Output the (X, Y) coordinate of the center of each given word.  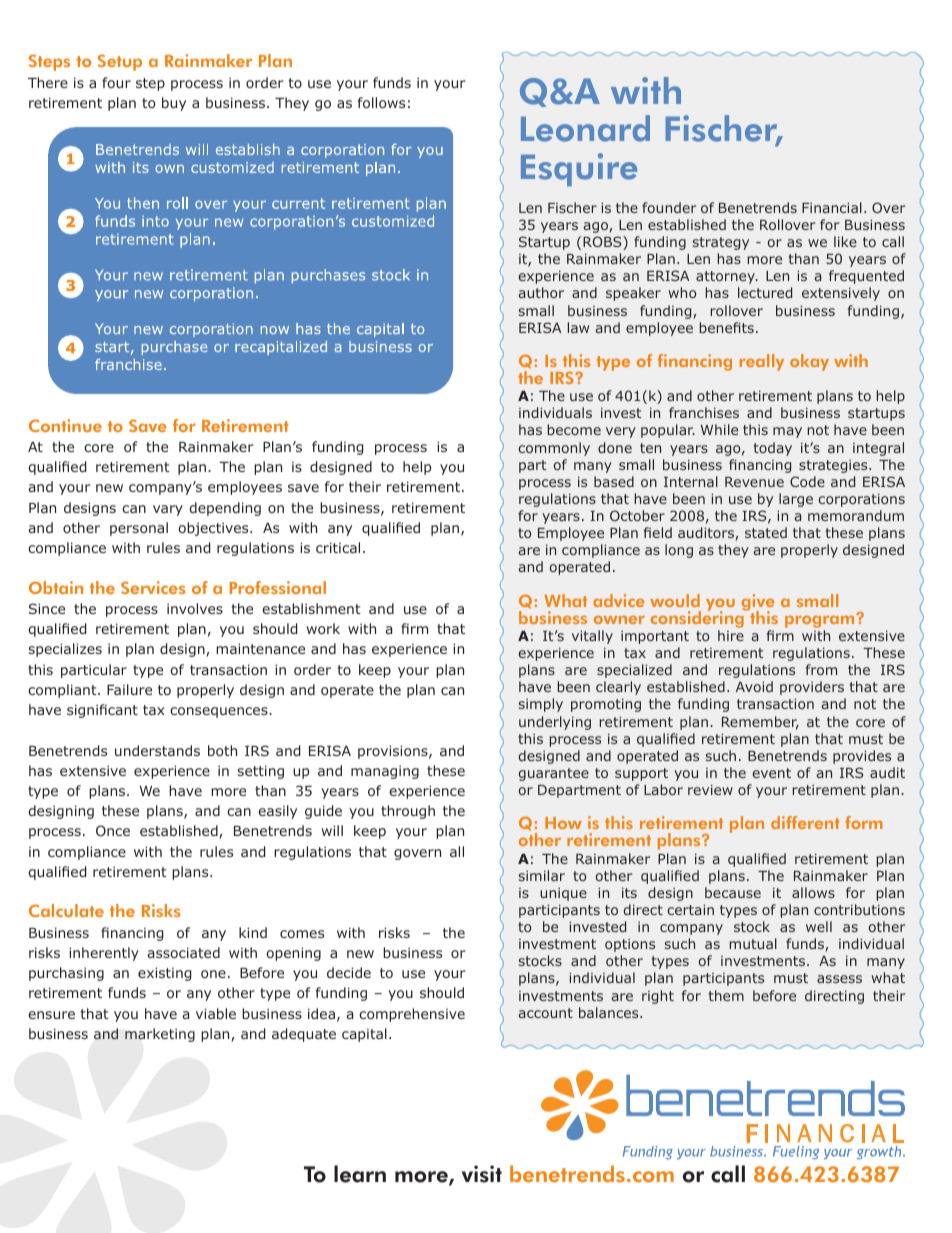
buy (174, 104)
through (408, 812)
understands (157, 750)
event (771, 773)
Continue (65, 425)
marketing (160, 1035)
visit (482, 1174)
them (726, 995)
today (773, 449)
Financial (832, 207)
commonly (554, 449)
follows (381, 102)
